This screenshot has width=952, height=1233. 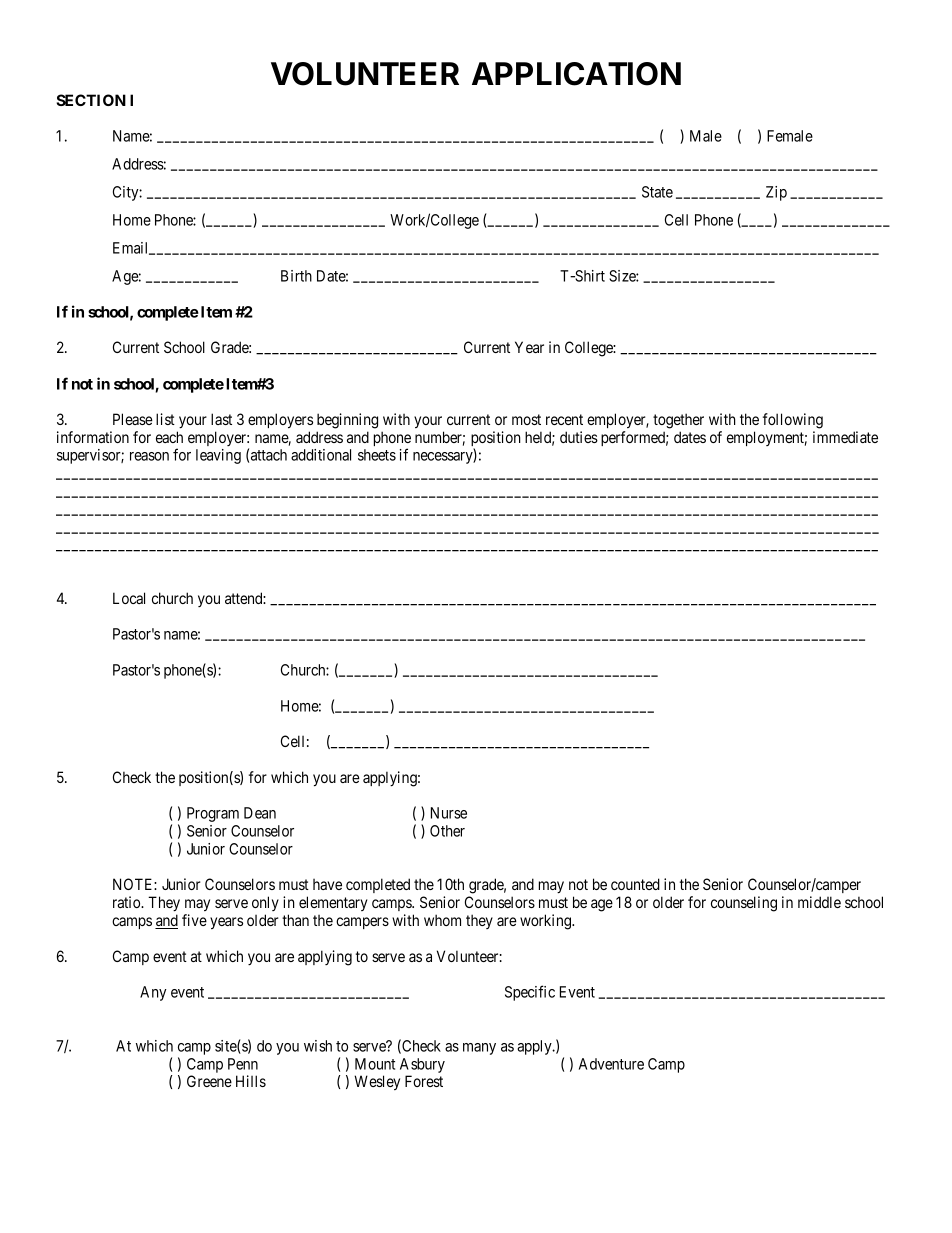 What do you see at coordinates (377, 455) in the screenshot?
I see `sheets` at bounding box center [377, 455].
